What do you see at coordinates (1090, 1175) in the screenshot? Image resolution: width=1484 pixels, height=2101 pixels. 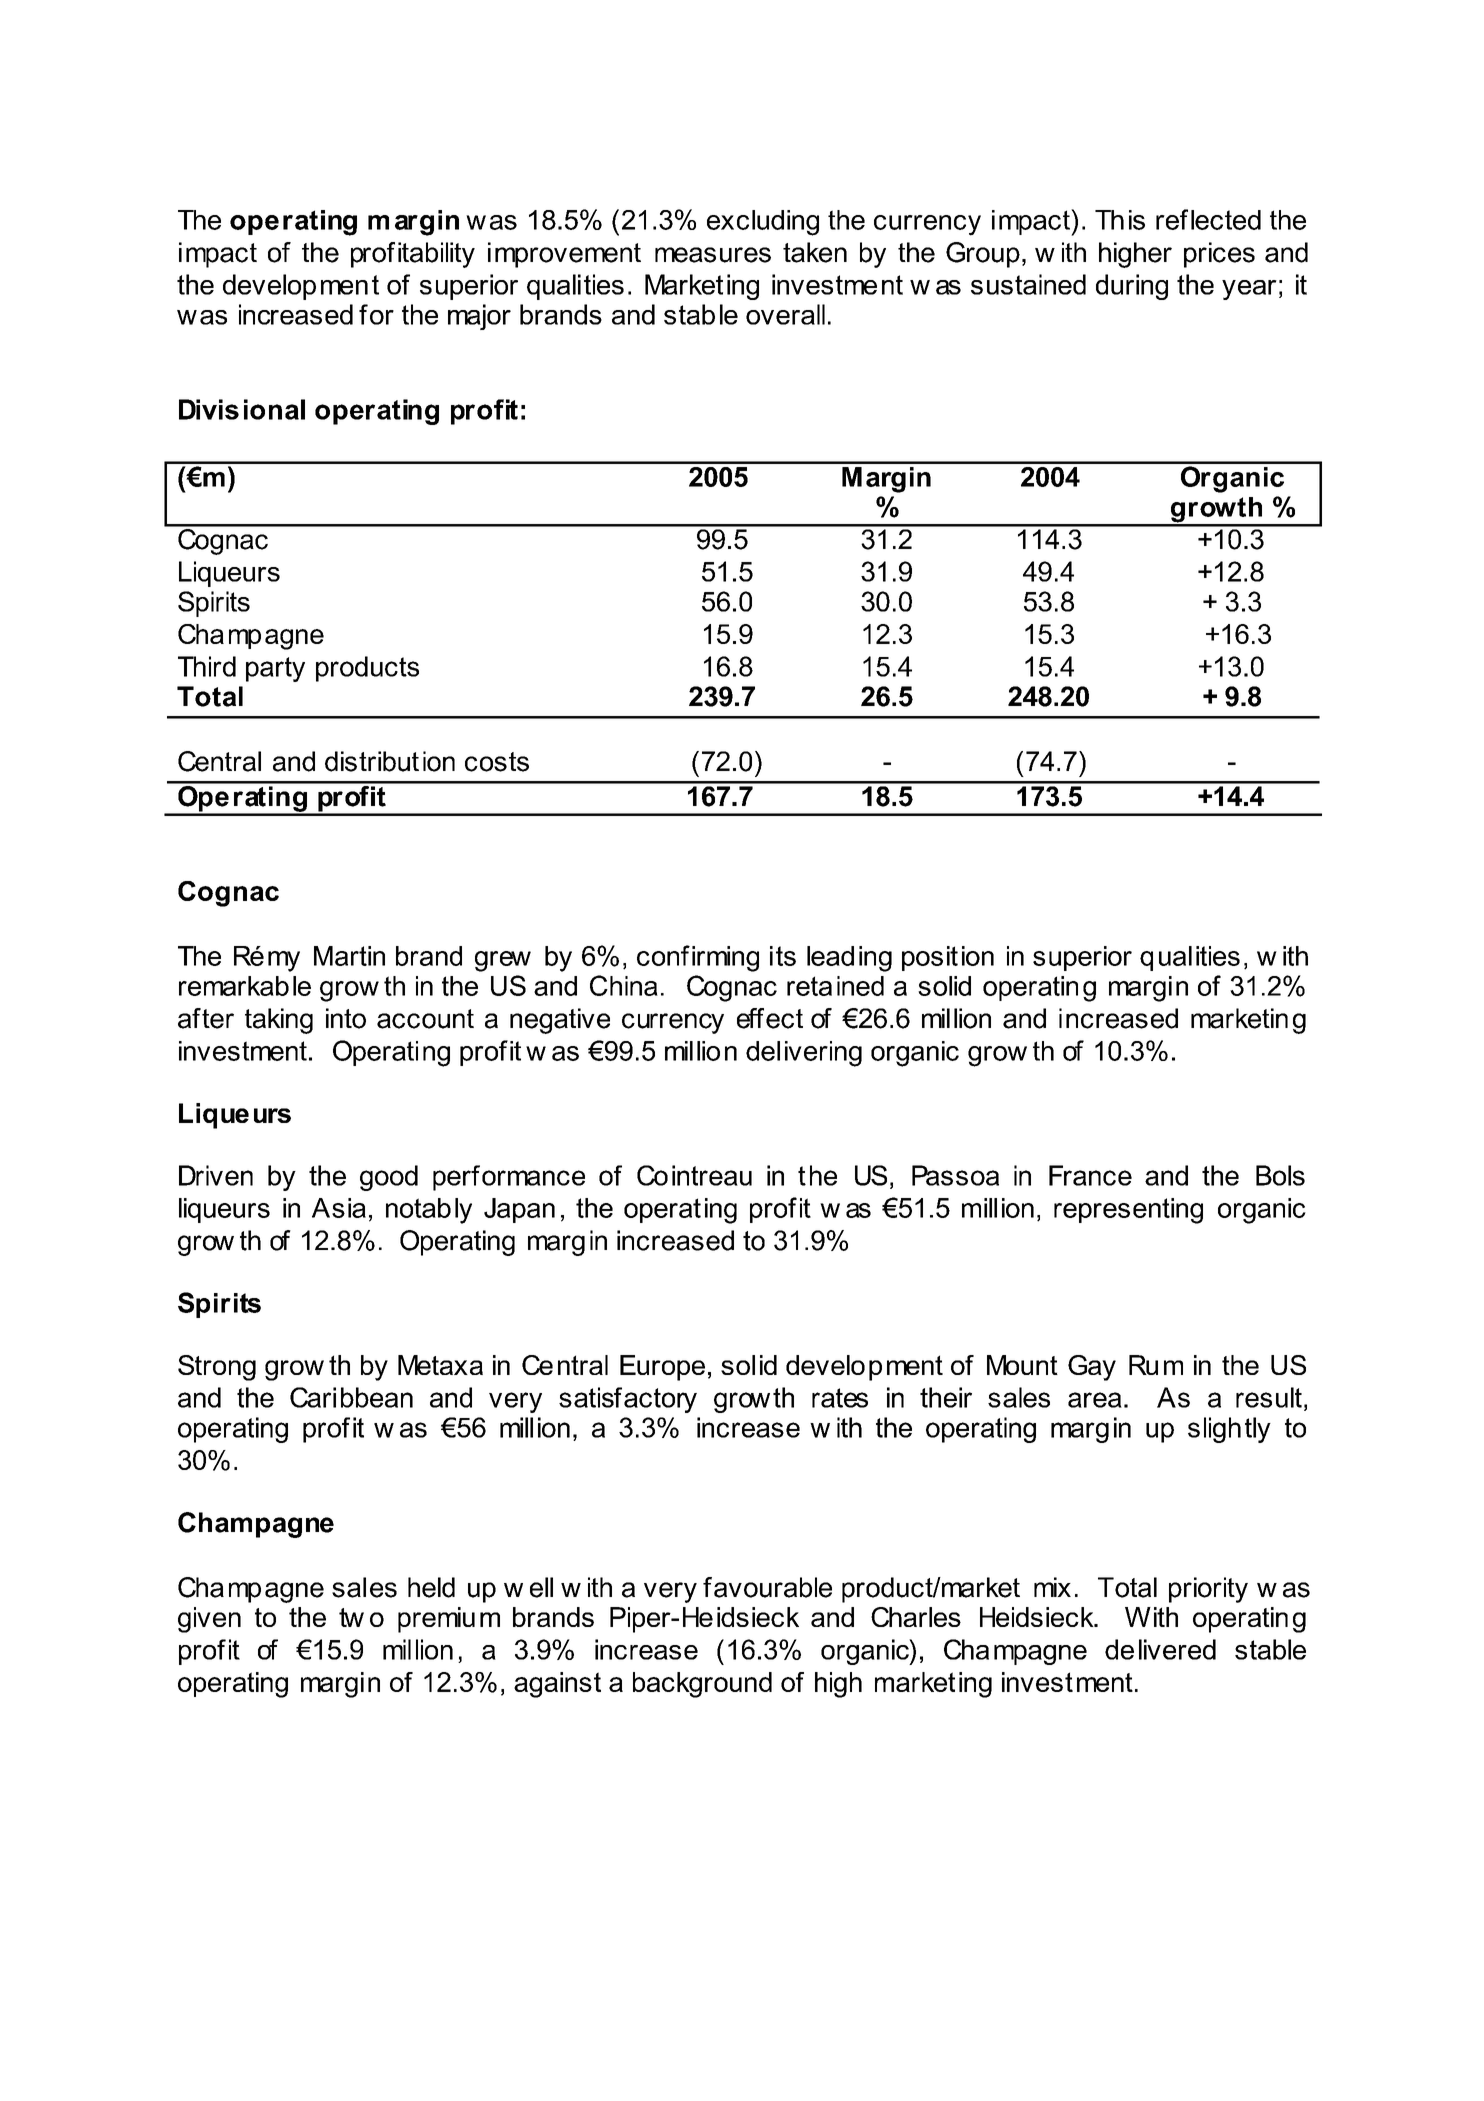 I see `France` at bounding box center [1090, 1175].
